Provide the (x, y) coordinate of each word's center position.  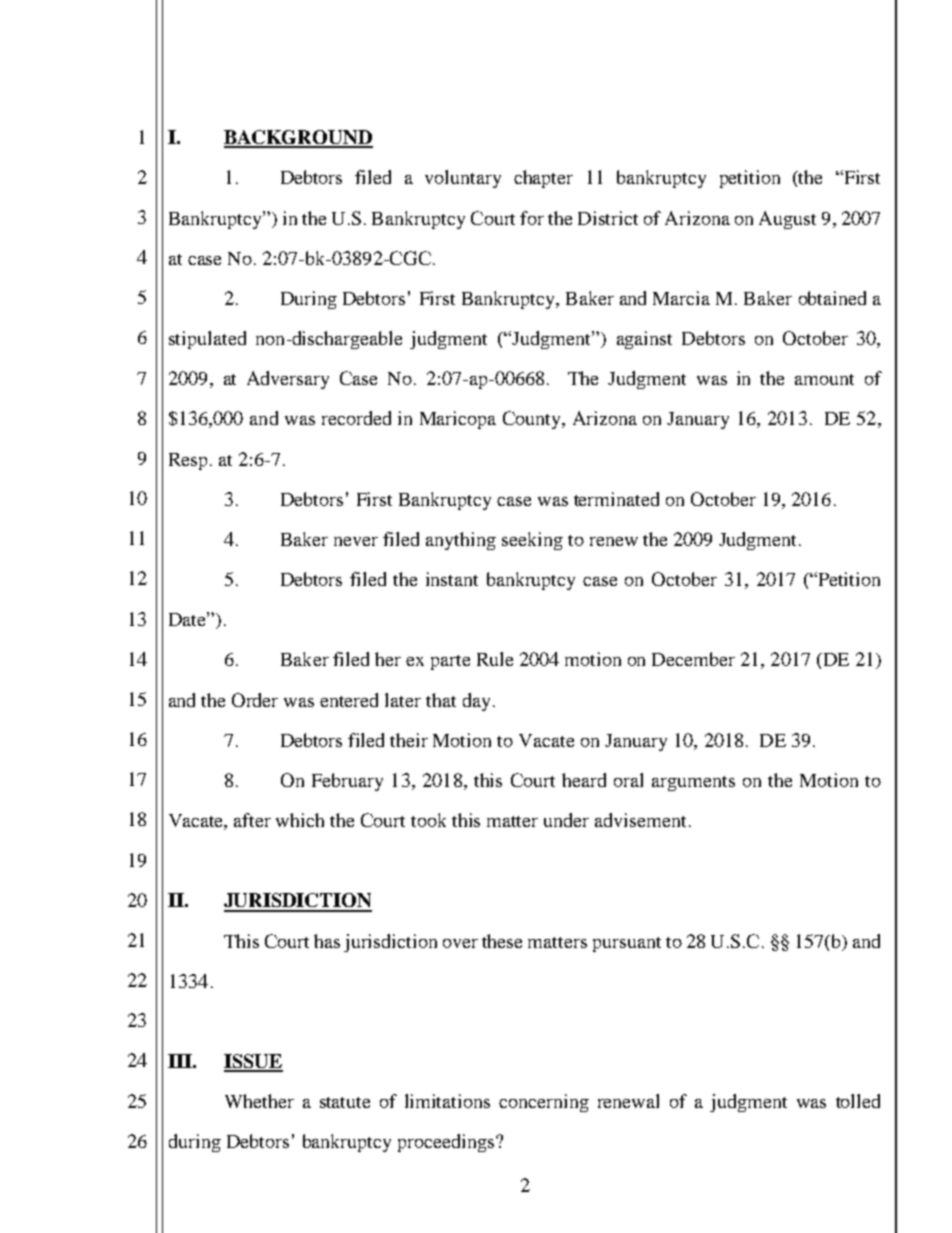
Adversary (288, 380)
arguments (693, 783)
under (566, 820)
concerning (544, 1103)
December (693, 659)
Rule (495, 659)
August (787, 220)
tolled (858, 1101)
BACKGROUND (298, 138)
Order (255, 700)
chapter (543, 179)
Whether (259, 1101)
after (252, 820)
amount (824, 379)
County (533, 420)
